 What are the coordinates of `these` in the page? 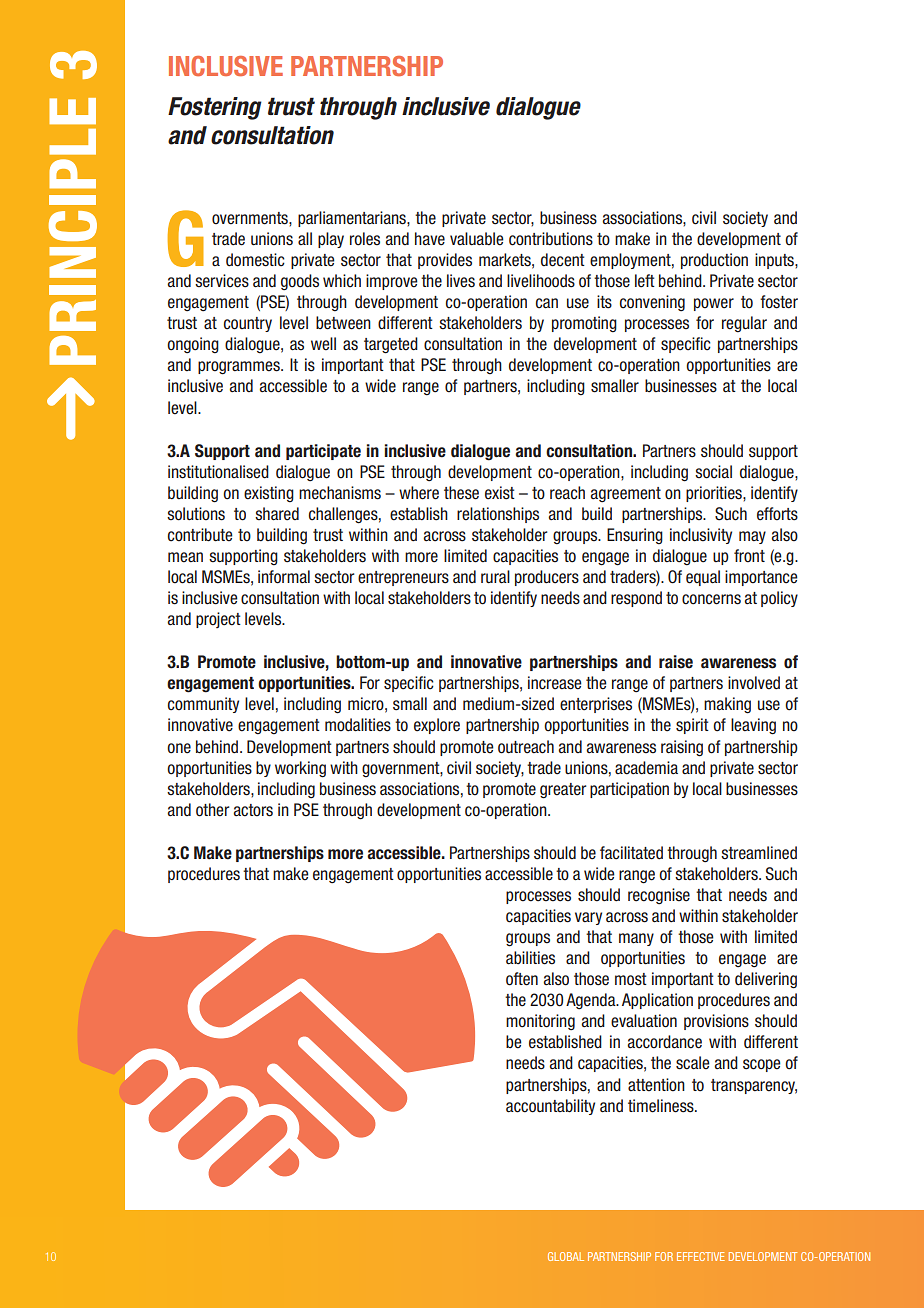 It's located at (461, 493).
